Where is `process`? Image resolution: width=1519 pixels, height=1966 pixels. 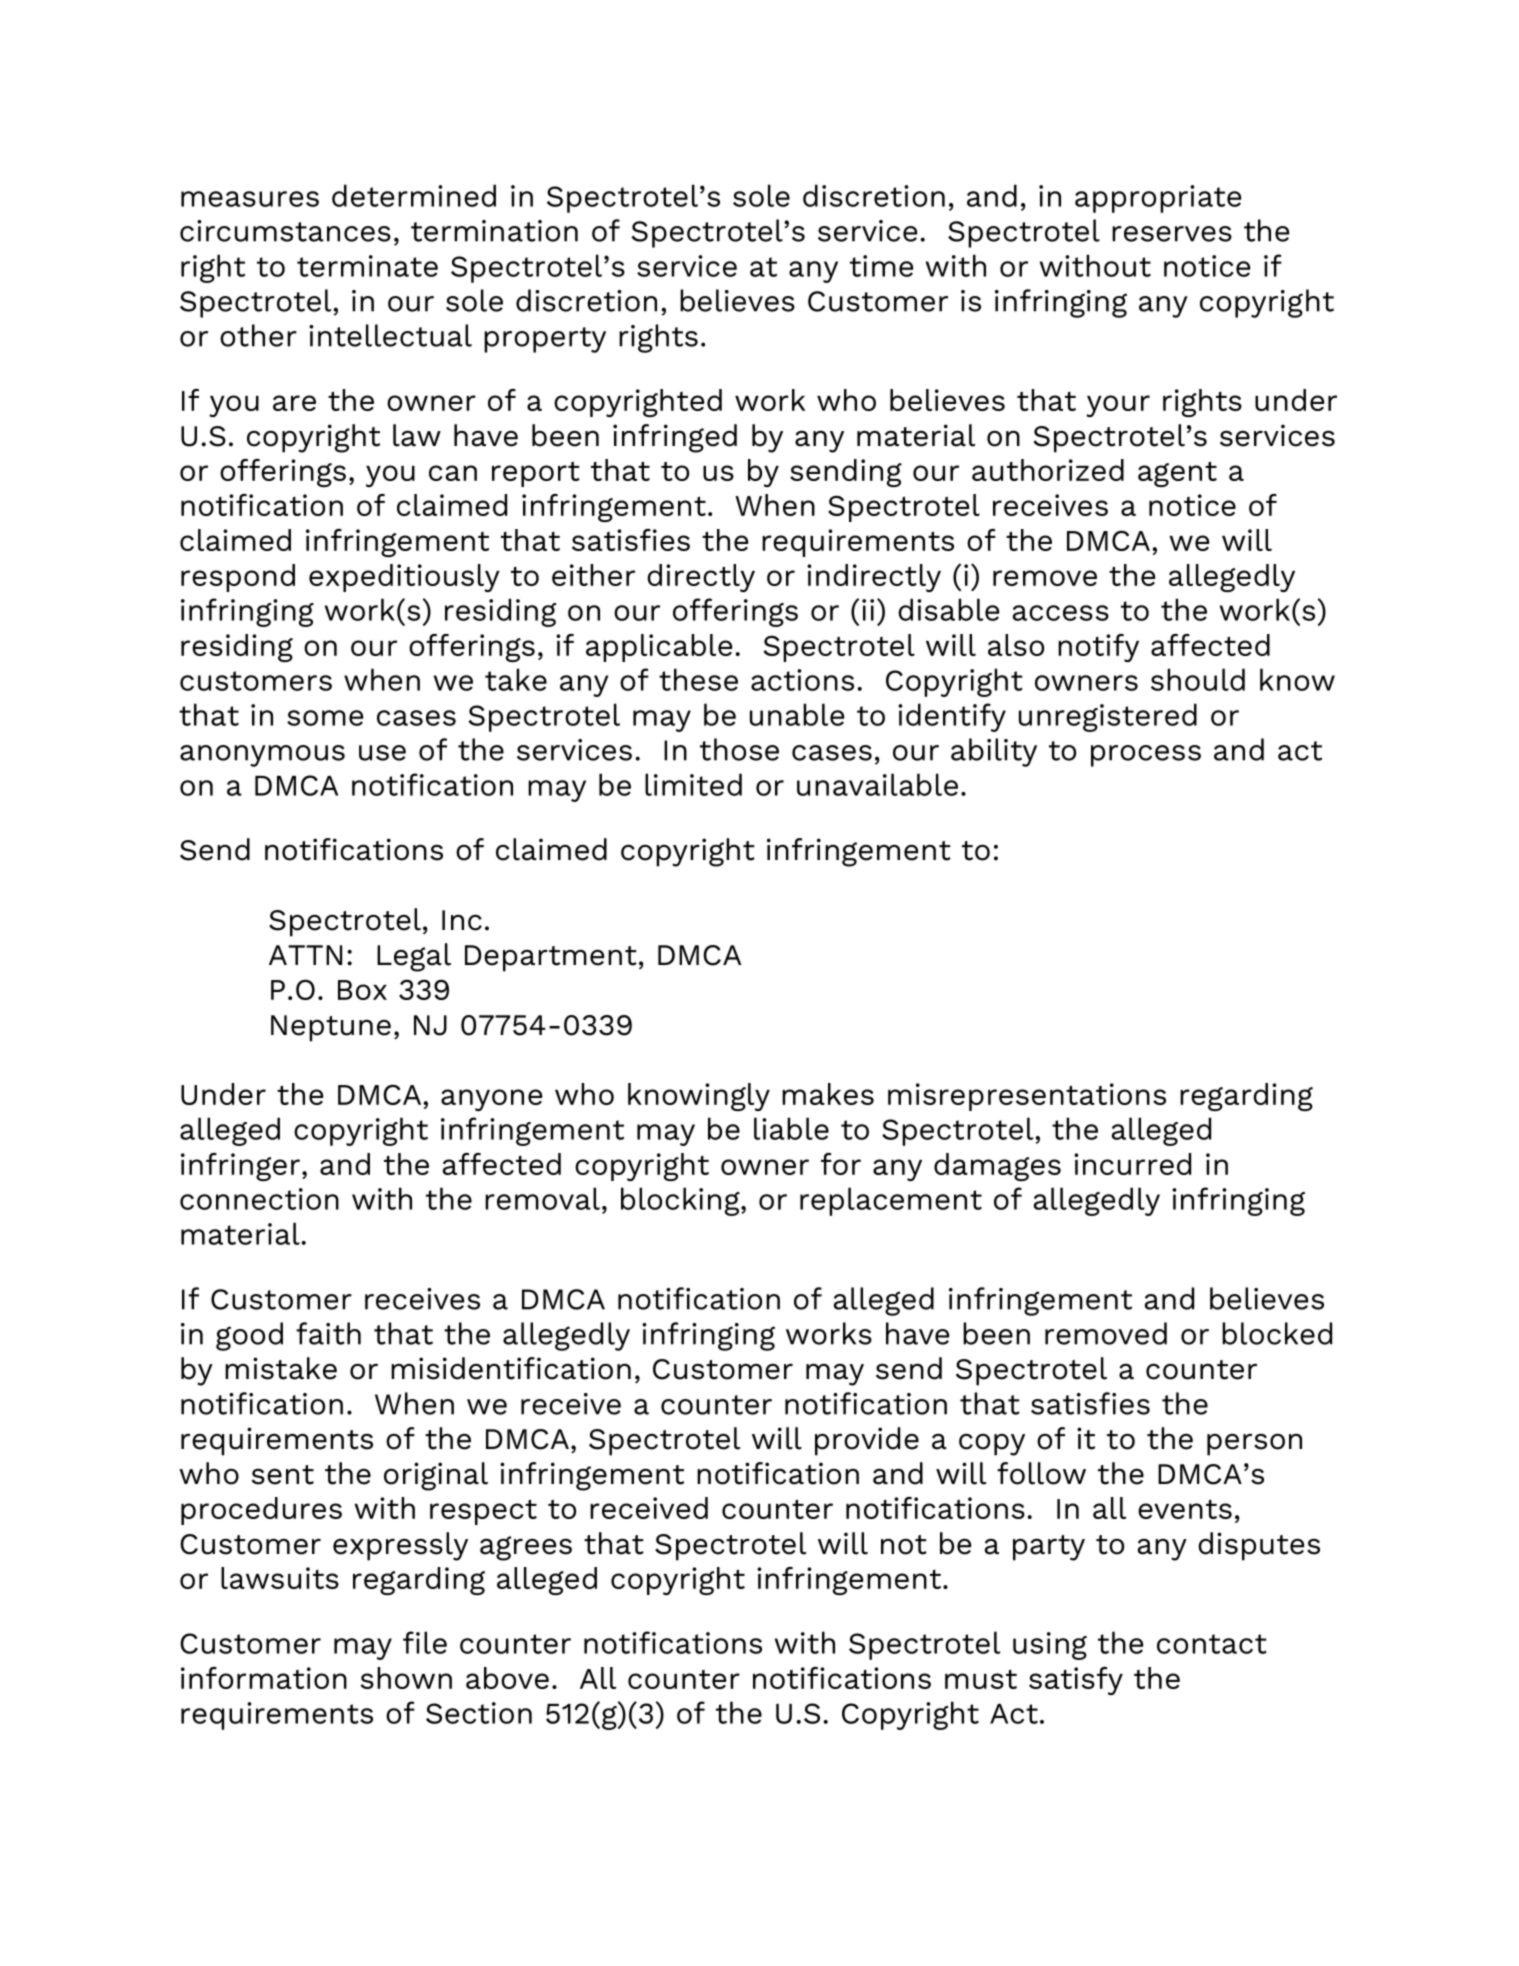
process is located at coordinates (1146, 756).
